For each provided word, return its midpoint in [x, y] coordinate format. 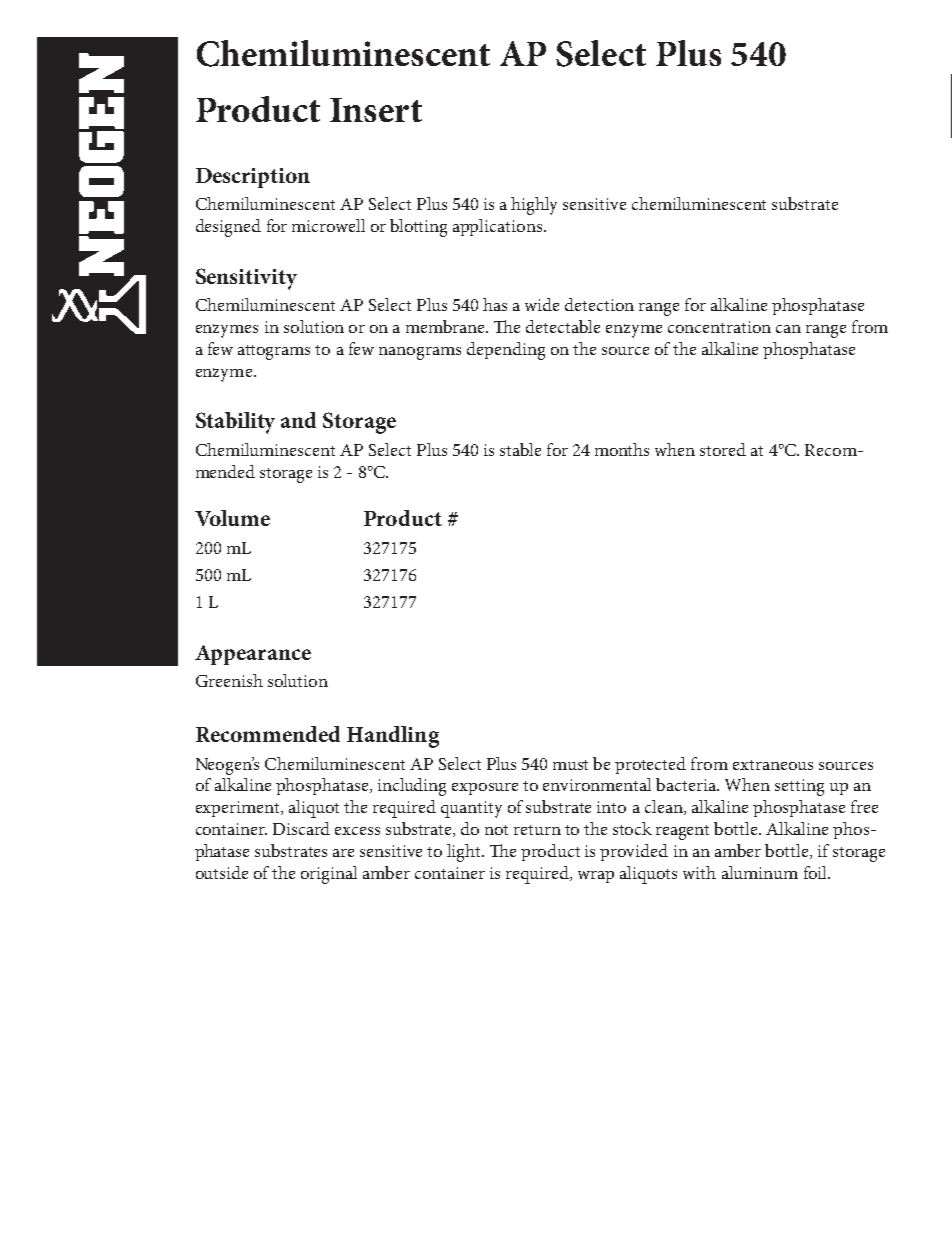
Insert [376, 110]
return [537, 830]
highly [534, 206]
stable [520, 449]
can [788, 329]
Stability [235, 423]
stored [723, 449]
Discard [301, 828]
